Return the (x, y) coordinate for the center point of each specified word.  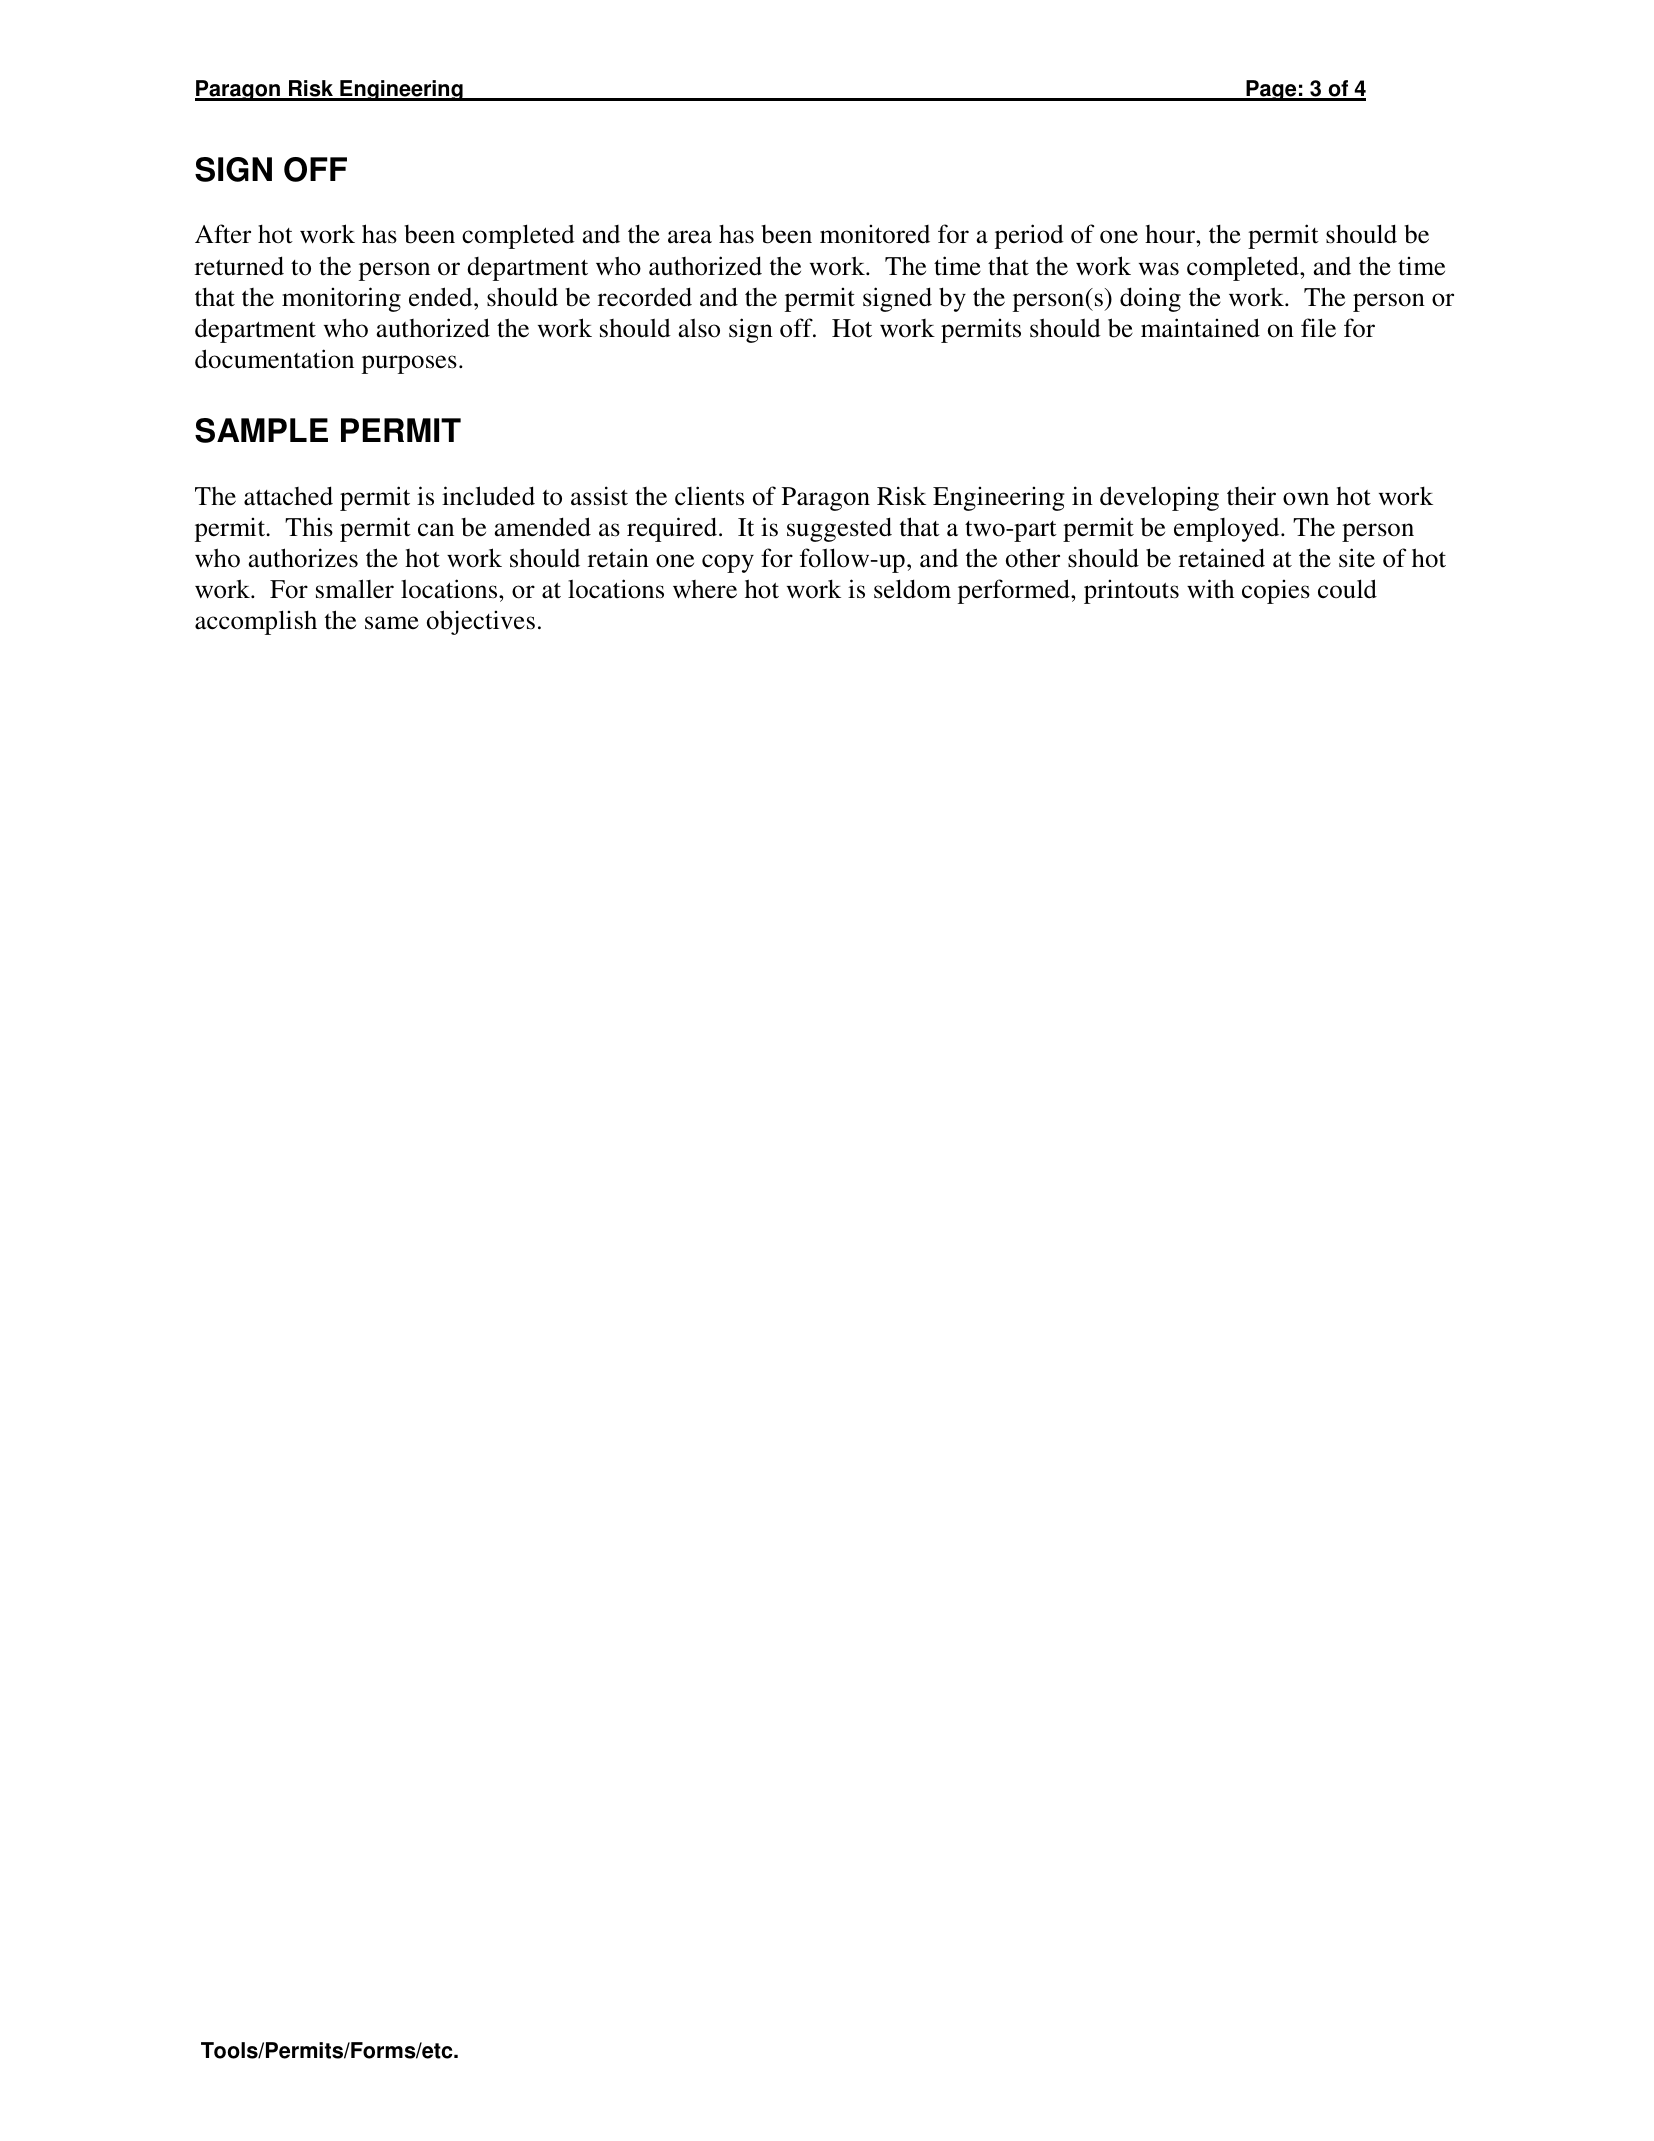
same (392, 623)
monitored (875, 234)
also (699, 328)
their (1251, 496)
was (1159, 269)
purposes (409, 364)
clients (709, 496)
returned (239, 266)
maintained (1200, 328)
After (223, 234)
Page (1271, 90)
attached (288, 496)
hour (1171, 234)
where (705, 589)
